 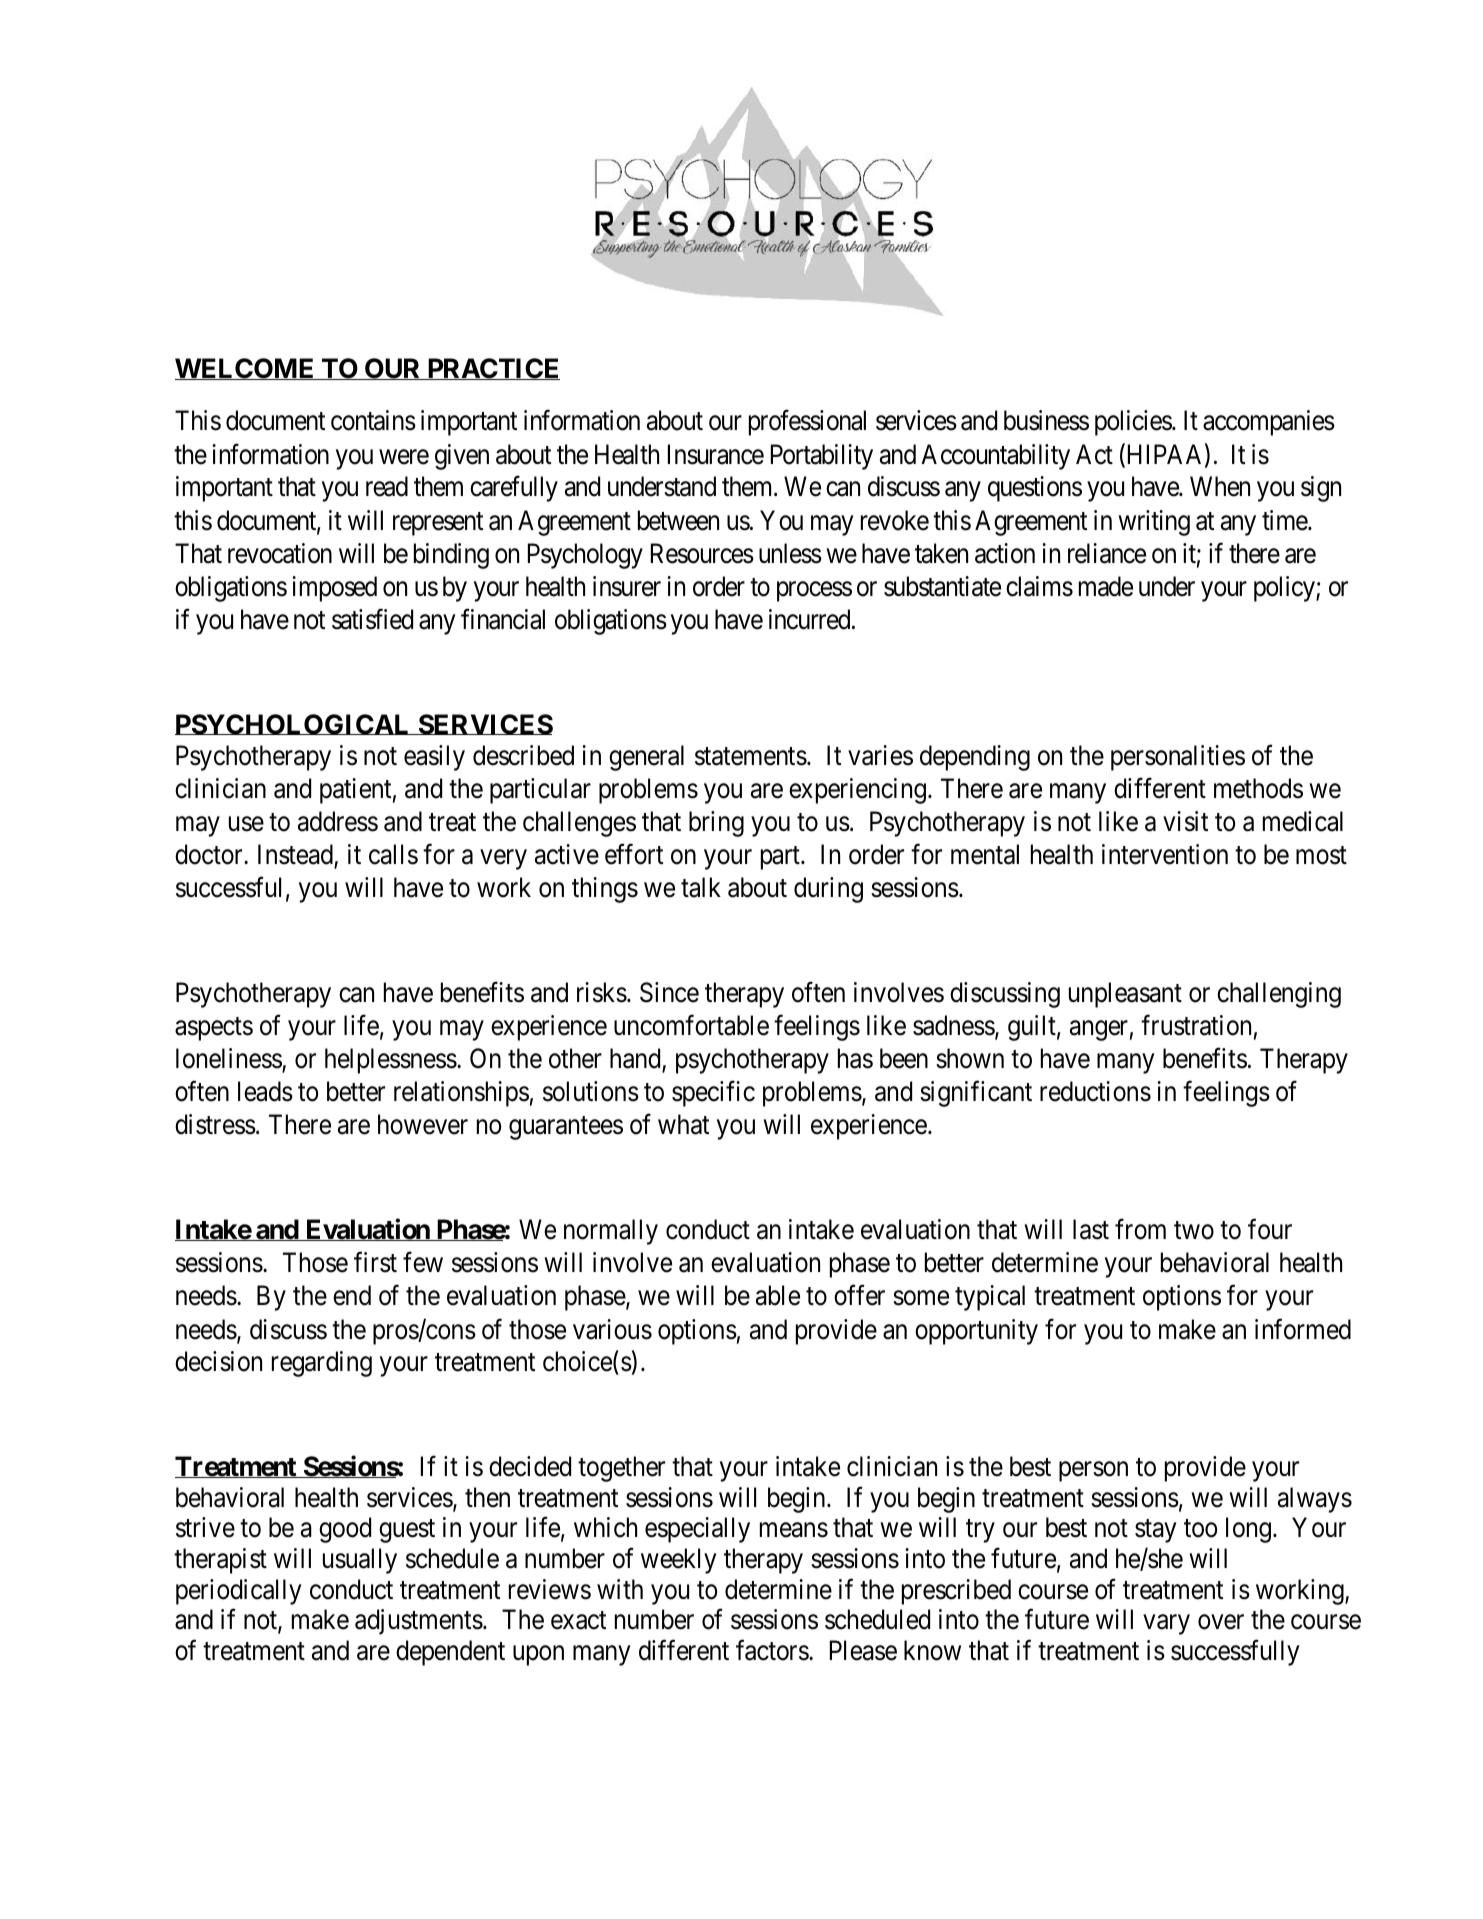 I want to click on professional, so click(x=807, y=423).
